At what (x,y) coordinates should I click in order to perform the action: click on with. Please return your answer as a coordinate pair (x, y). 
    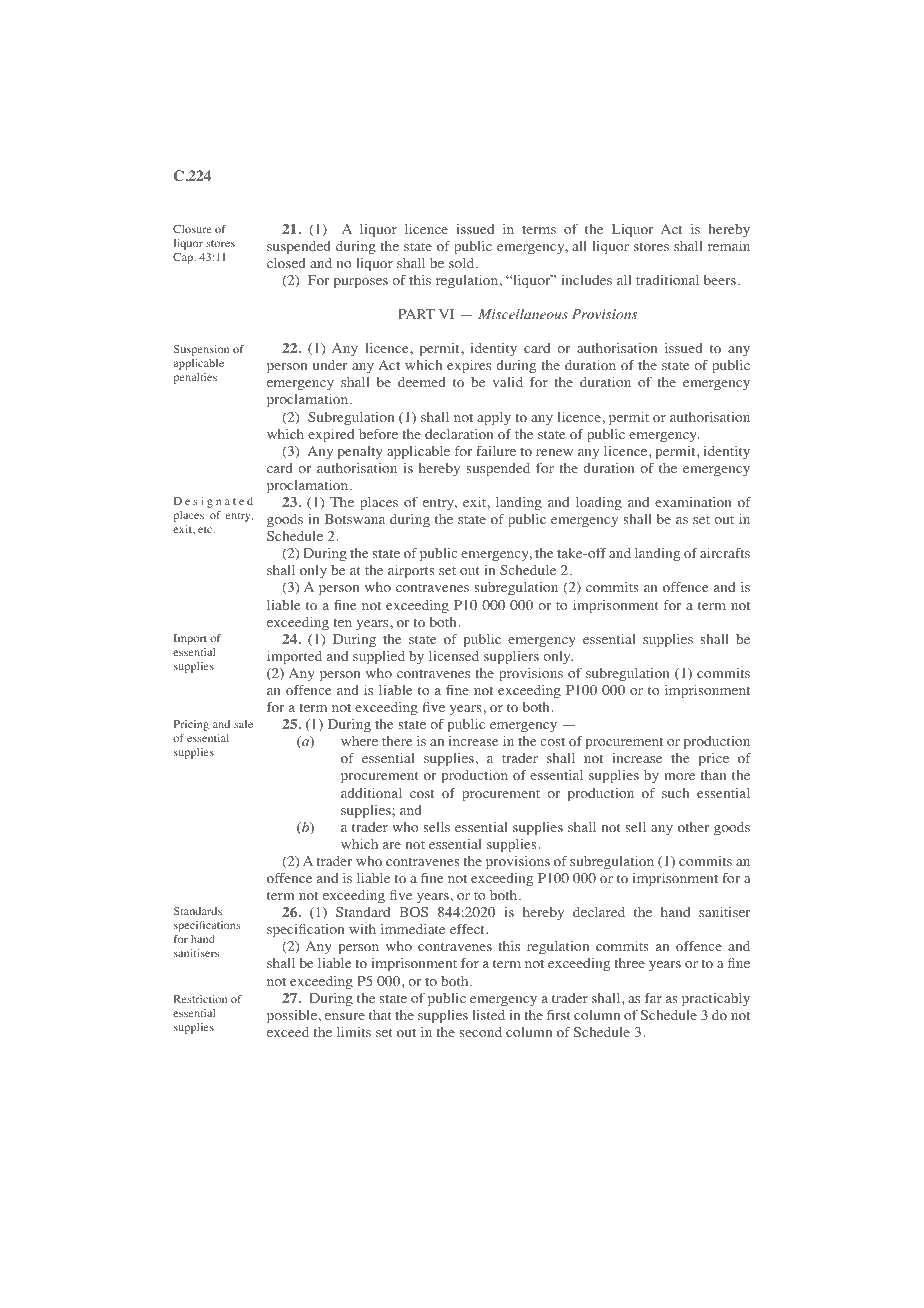
    Looking at the image, I should click on (362, 929).
